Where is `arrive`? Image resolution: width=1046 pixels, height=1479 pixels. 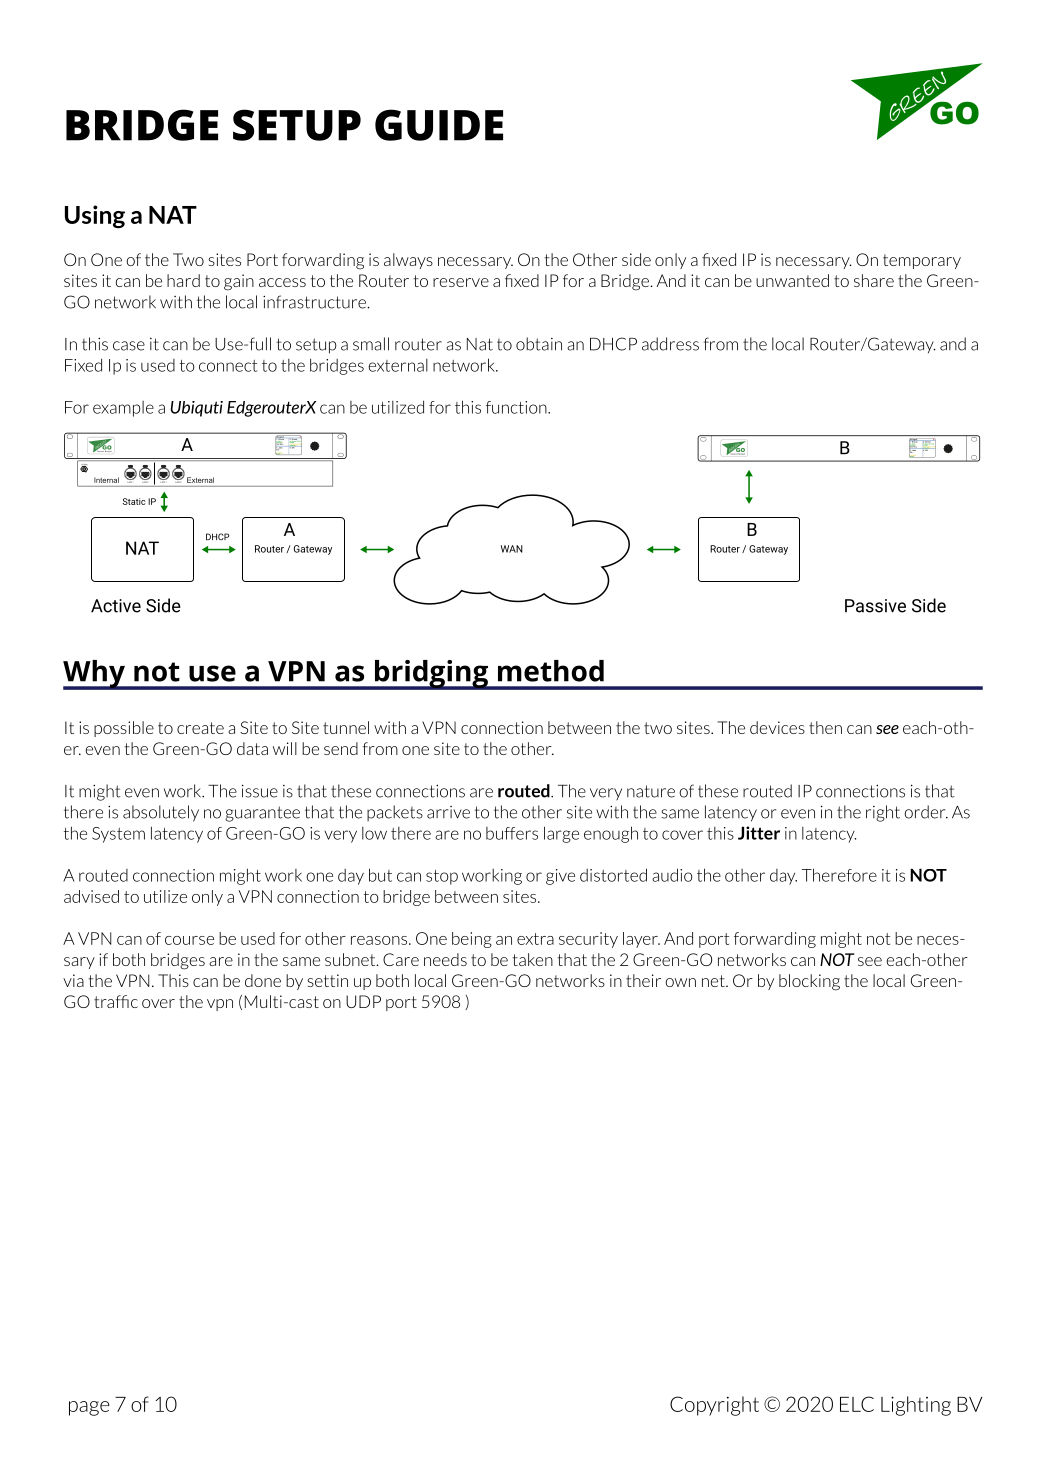
arrive is located at coordinates (448, 812).
